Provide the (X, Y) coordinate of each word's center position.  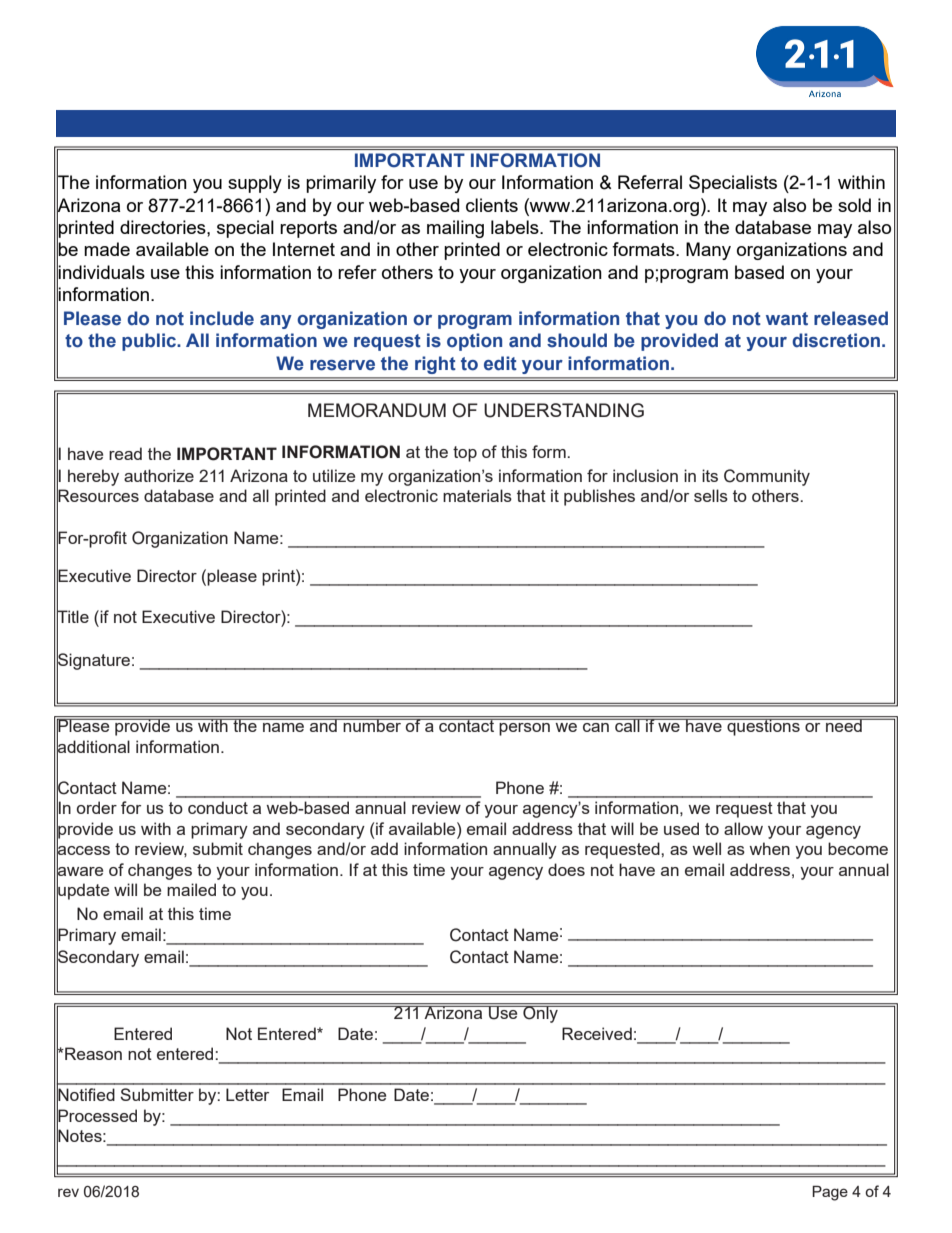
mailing (455, 229)
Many (708, 251)
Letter (247, 1094)
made (107, 249)
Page (830, 1193)
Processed (97, 1115)
